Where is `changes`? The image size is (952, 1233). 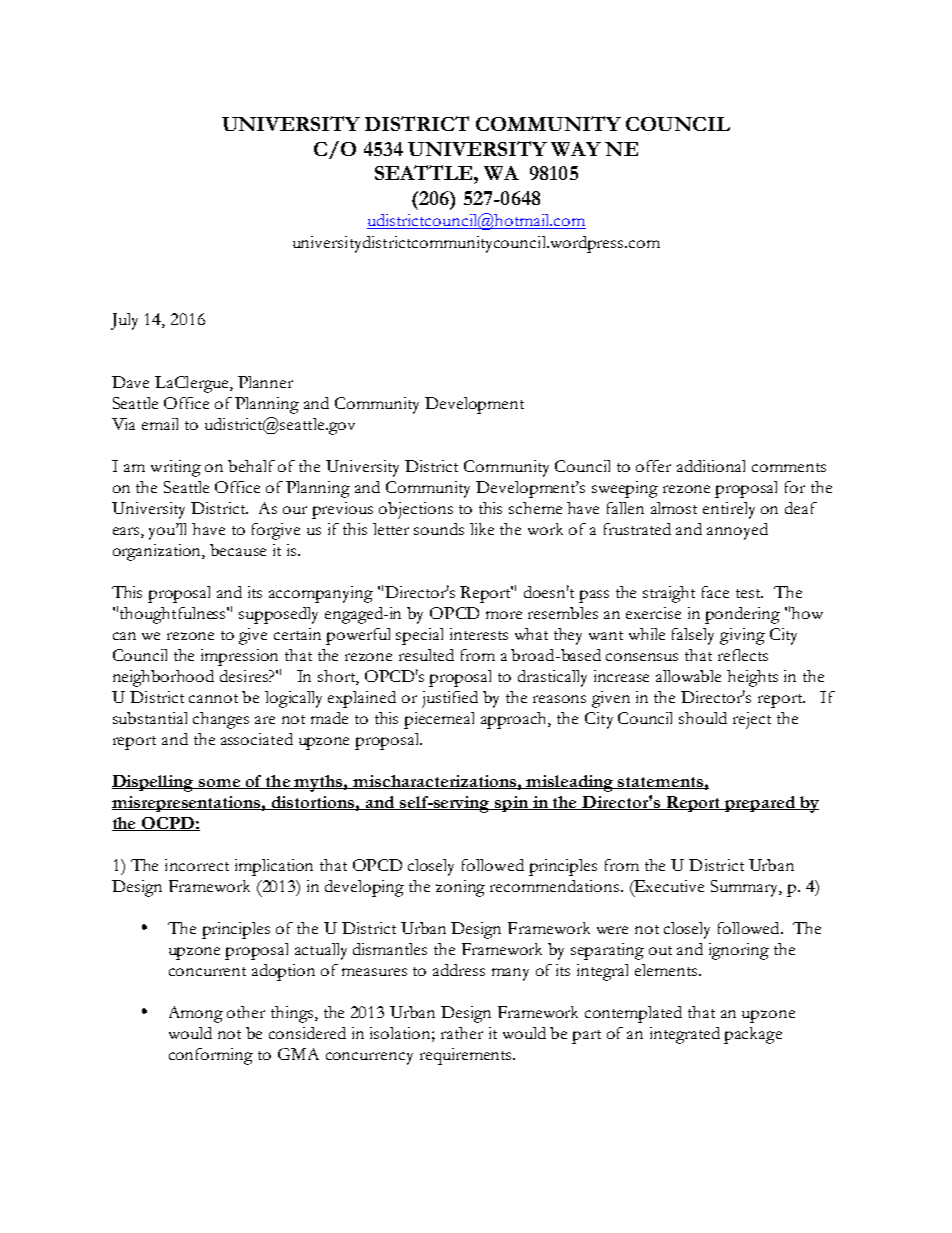 changes is located at coordinates (221, 720).
